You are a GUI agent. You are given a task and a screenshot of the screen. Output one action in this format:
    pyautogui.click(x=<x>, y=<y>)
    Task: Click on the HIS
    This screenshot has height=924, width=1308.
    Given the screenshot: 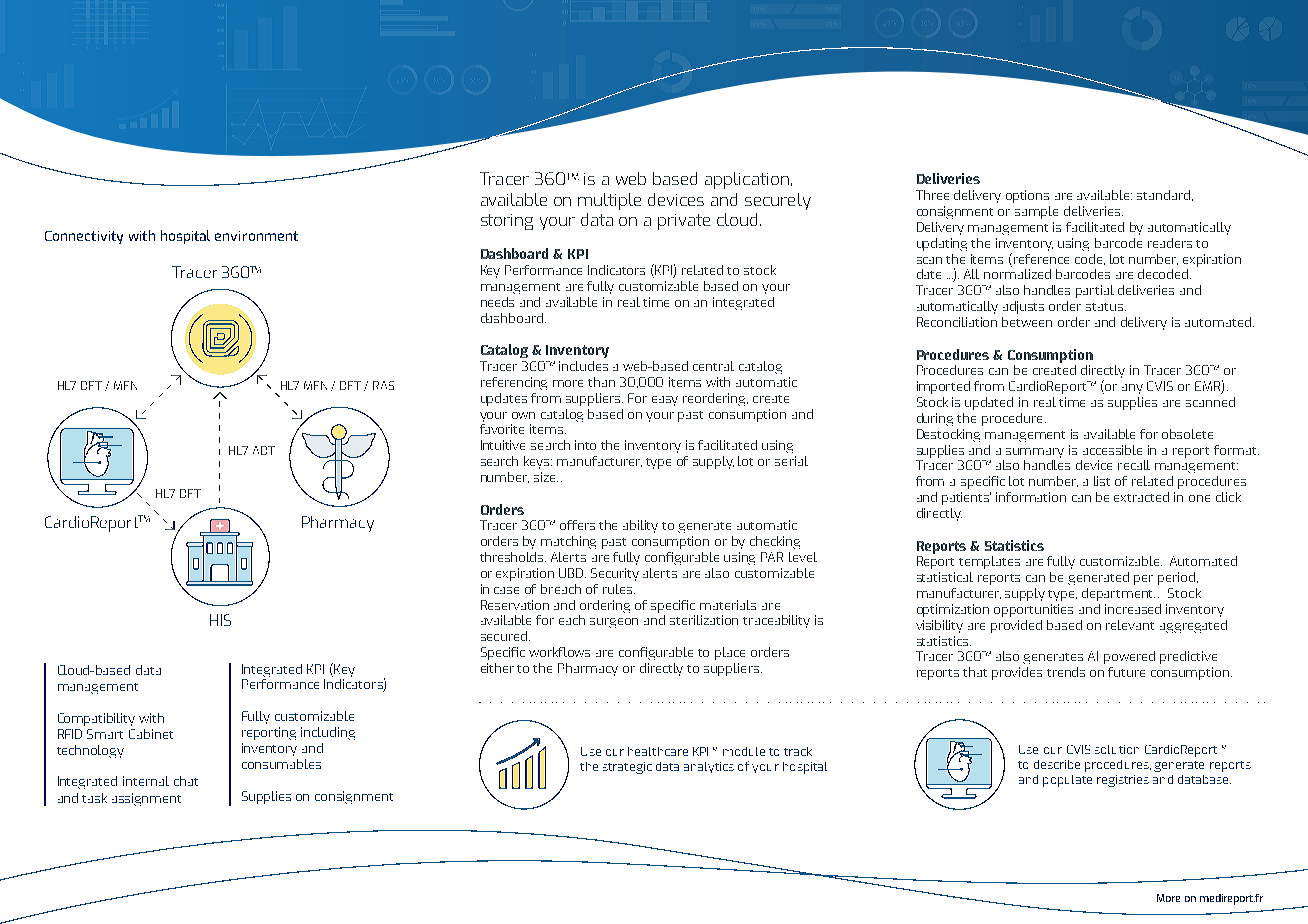 What is the action you would take?
    pyautogui.click(x=220, y=620)
